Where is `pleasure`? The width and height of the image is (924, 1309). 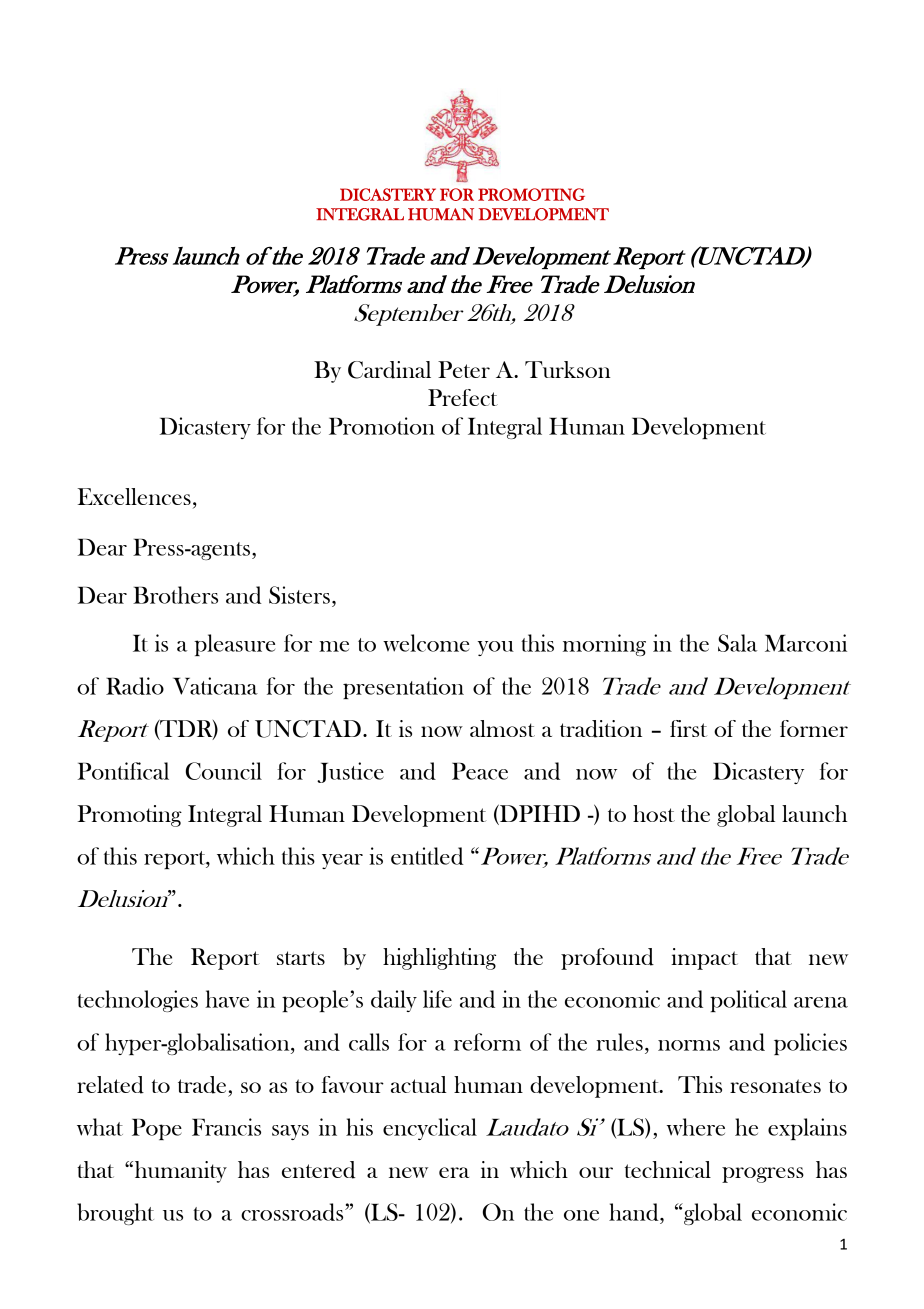 pleasure is located at coordinates (234, 645).
